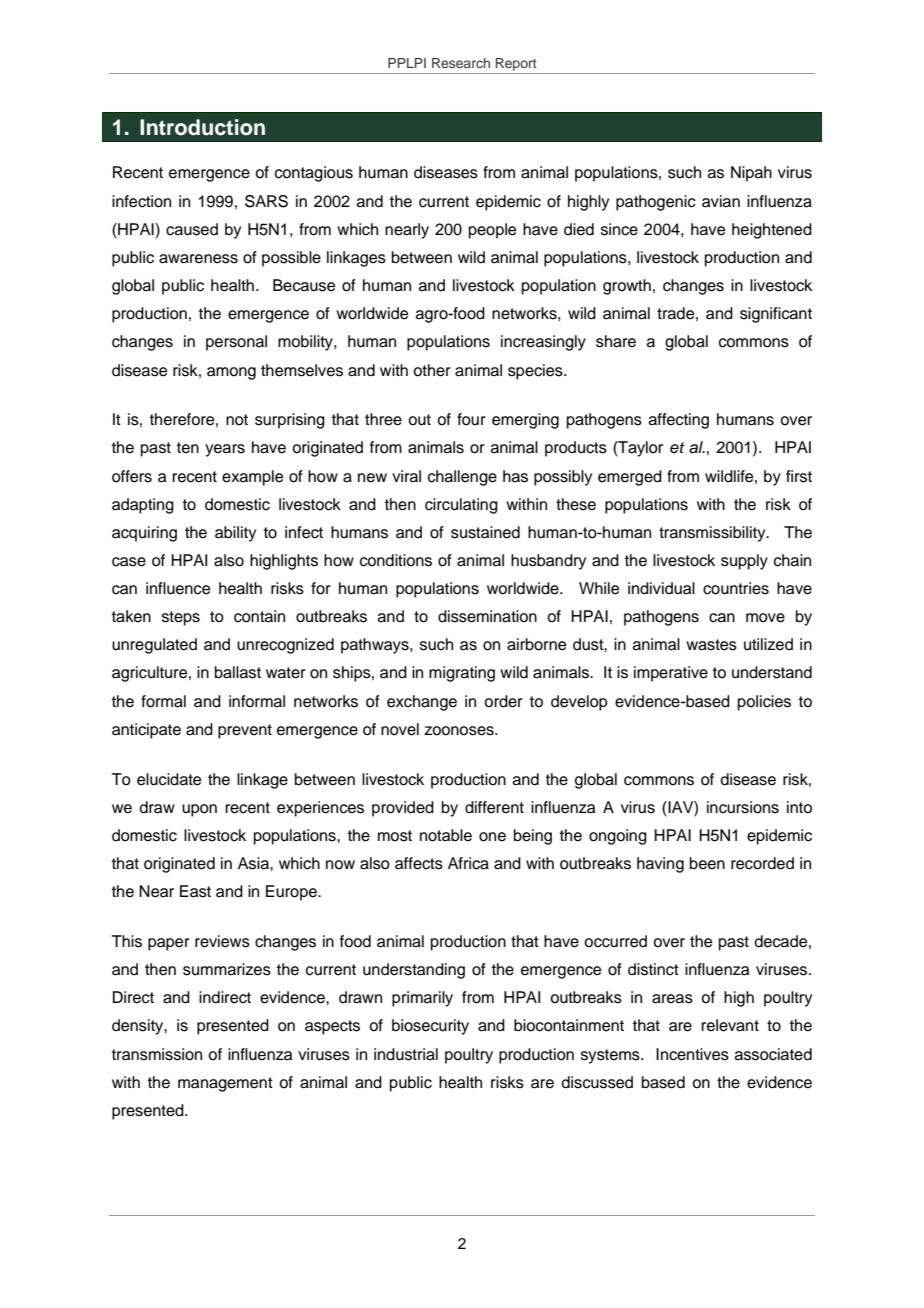 The height and width of the screenshot is (1308, 924). I want to click on prevent, so click(245, 731).
